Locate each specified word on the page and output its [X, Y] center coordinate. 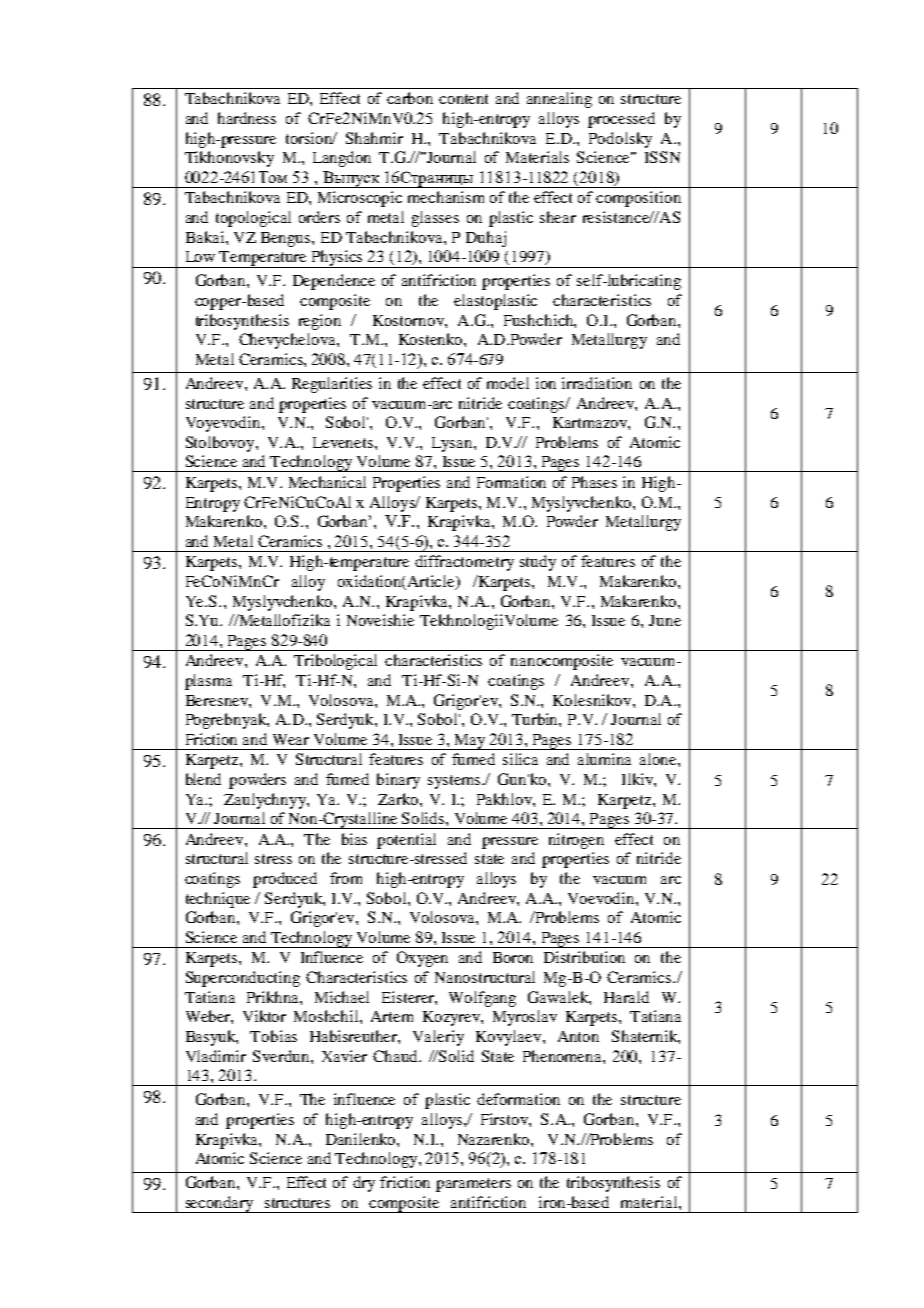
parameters [473, 1185]
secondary [219, 1204]
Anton [578, 1036]
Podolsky [620, 140]
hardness [247, 118]
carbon [410, 98]
